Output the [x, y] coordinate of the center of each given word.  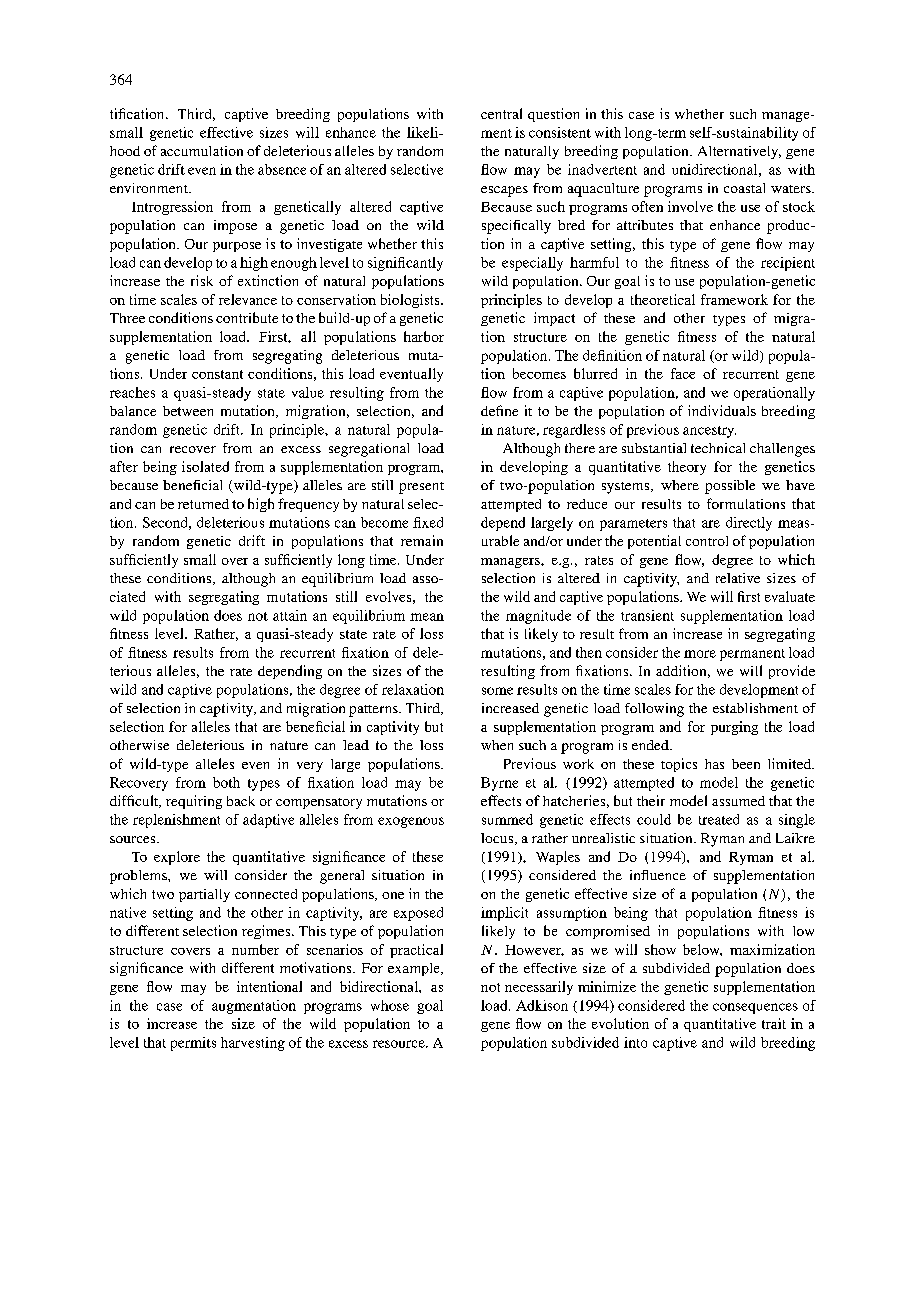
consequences [755, 1008]
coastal [744, 188]
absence [282, 169]
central [501, 113]
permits [193, 1044]
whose [390, 1005]
